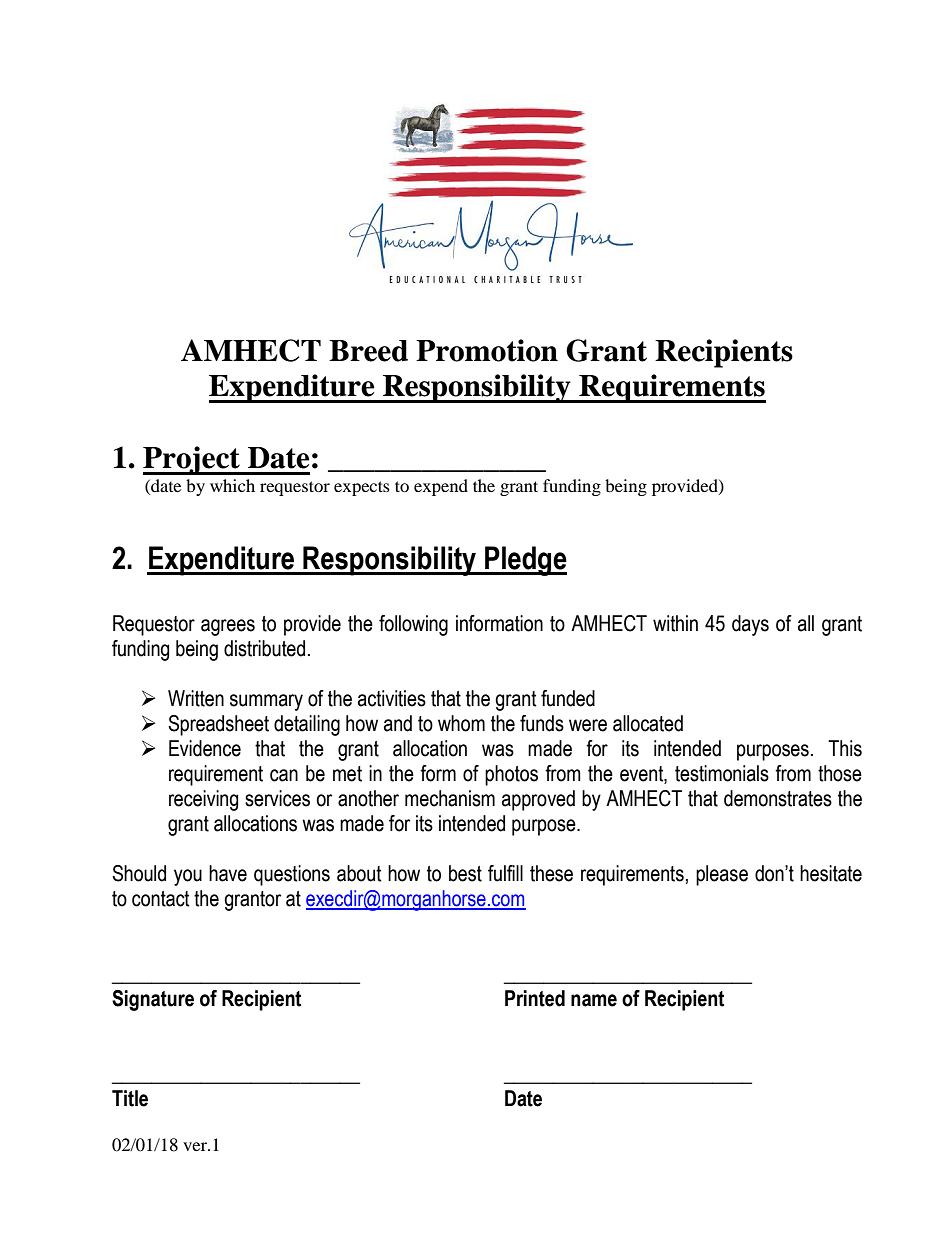  I want to click on following, so click(413, 625).
